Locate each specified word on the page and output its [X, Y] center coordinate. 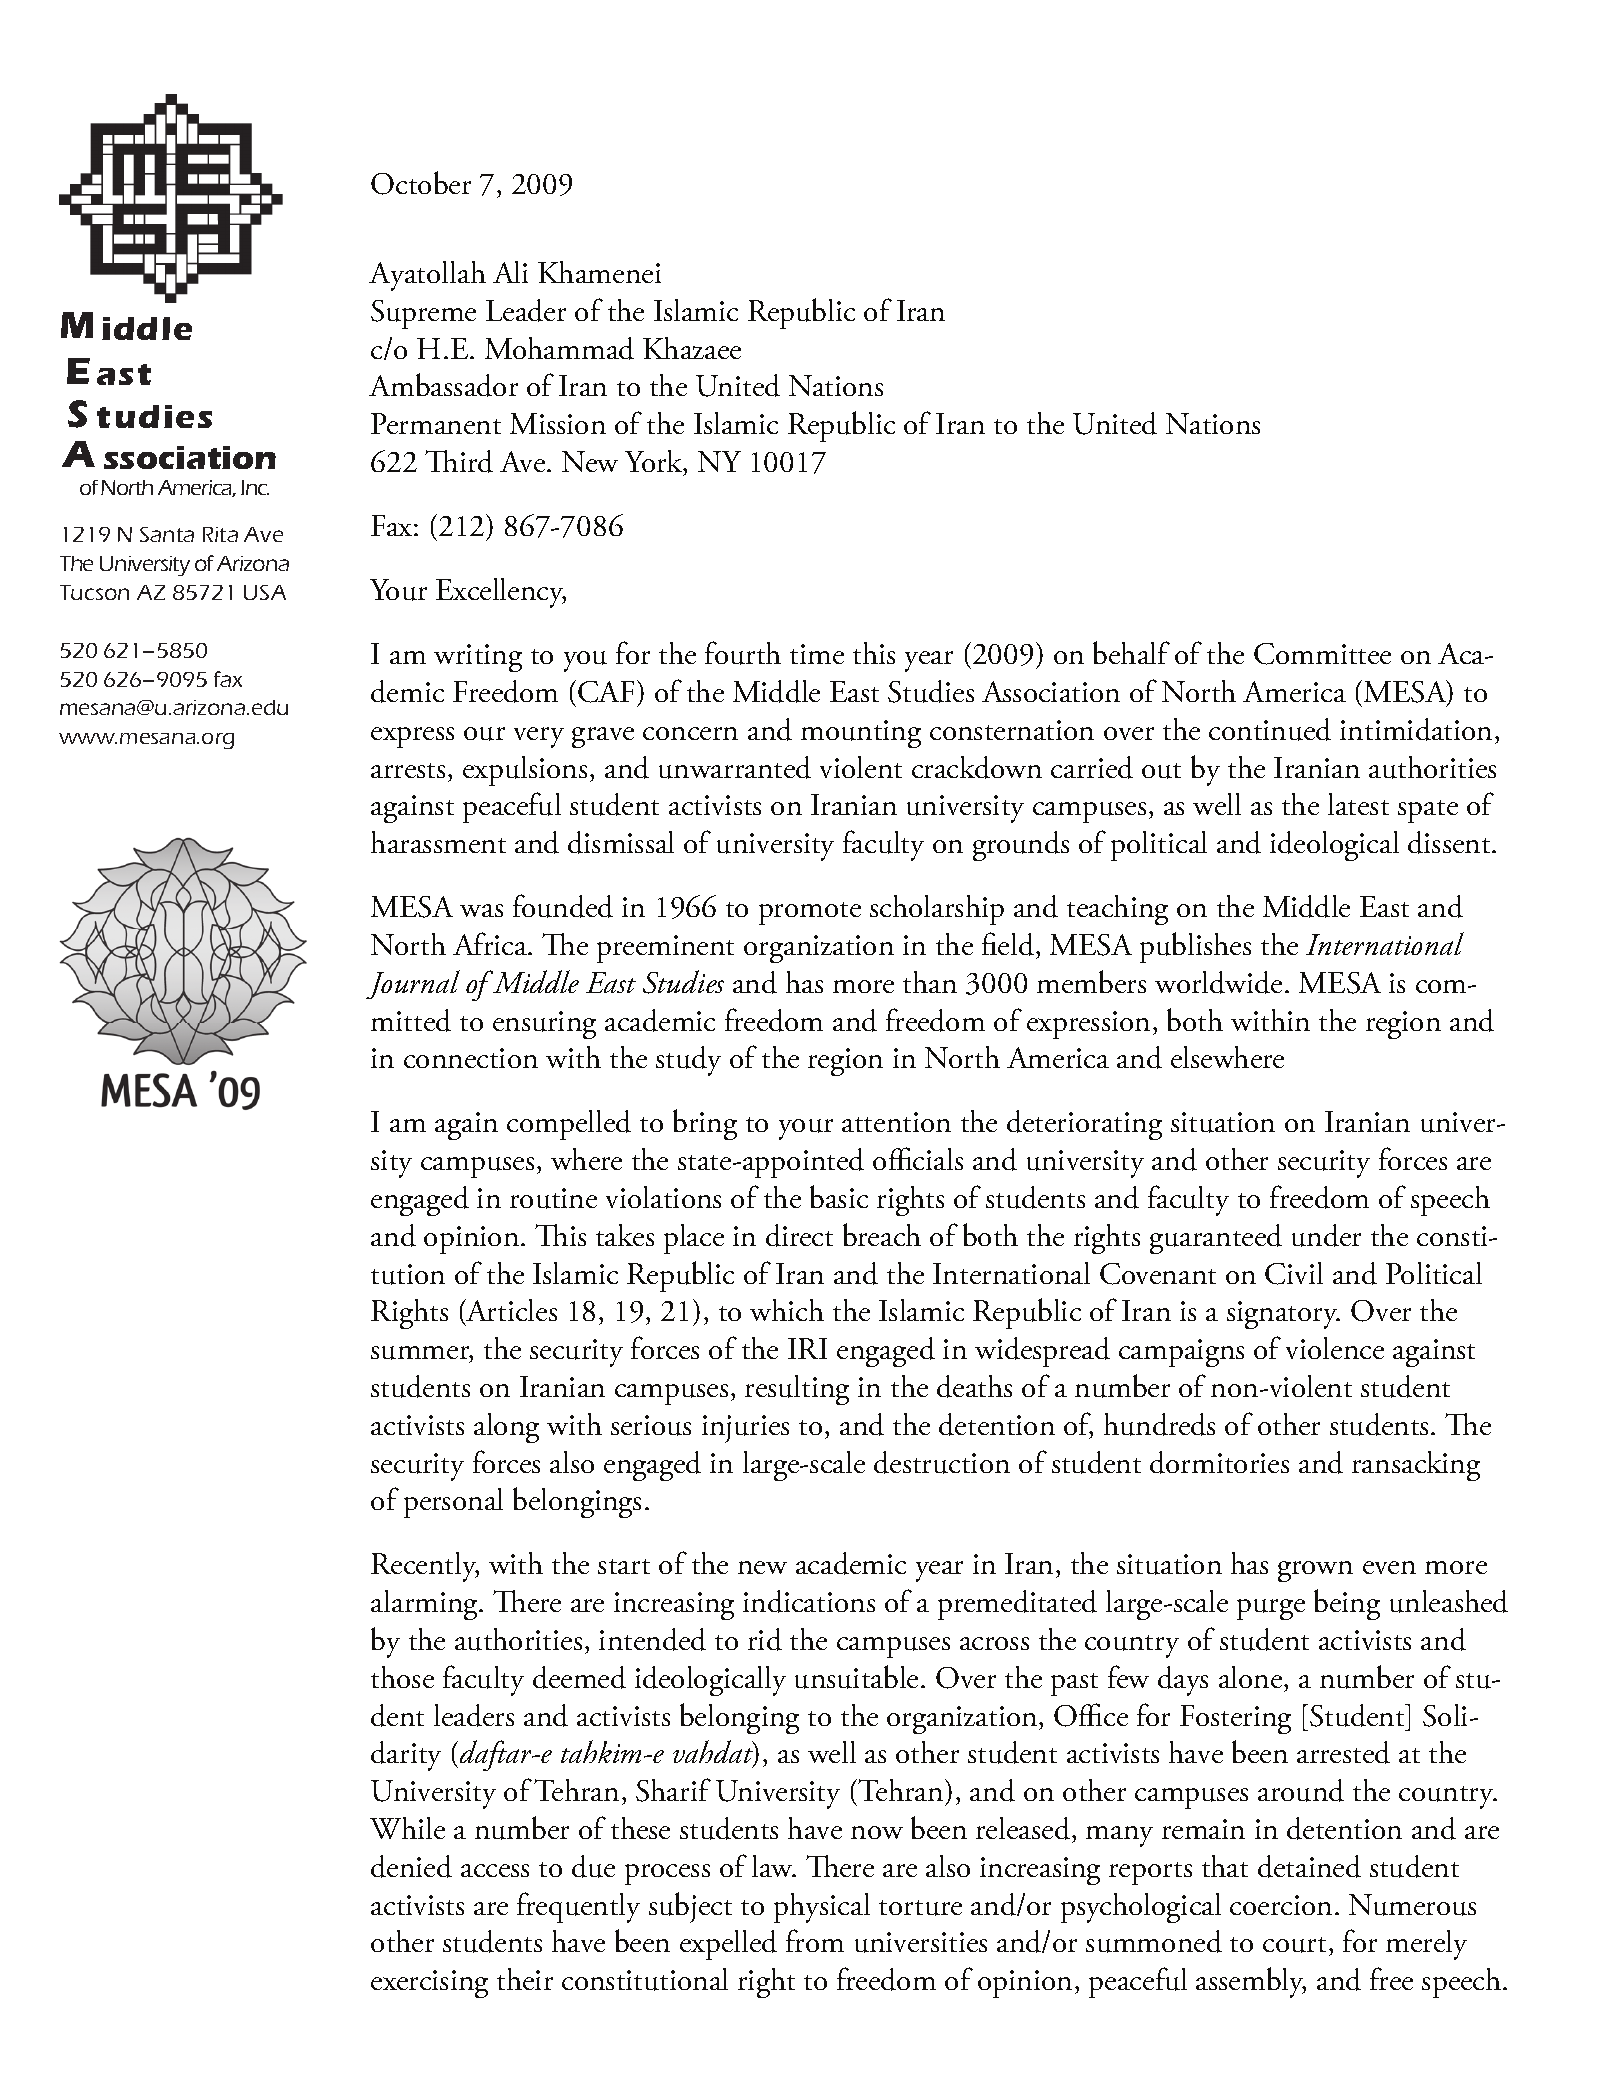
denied [411, 1866]
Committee [1322, 654]
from [815, 1940]
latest [1358, 804]
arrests [408, 770]
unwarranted [735, 767]
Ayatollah [427, 276]
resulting [797, 1390]
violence [1335, 1348]
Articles [510, 1312]
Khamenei [599, 272]
